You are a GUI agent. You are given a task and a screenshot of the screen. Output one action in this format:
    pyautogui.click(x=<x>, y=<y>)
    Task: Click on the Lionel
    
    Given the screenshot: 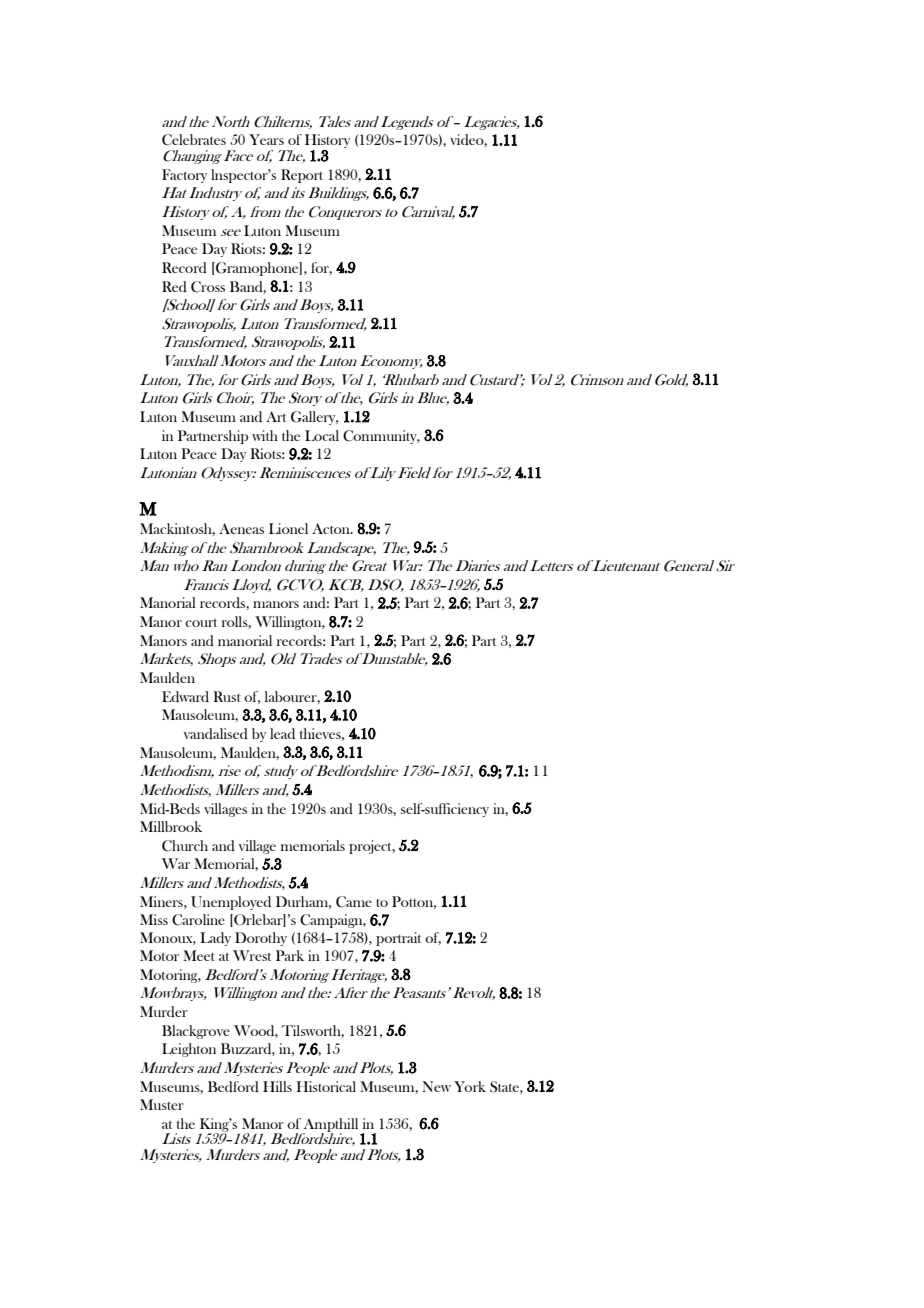 What is the action you would take?
    pyautogui.click(x=288, y=528)
